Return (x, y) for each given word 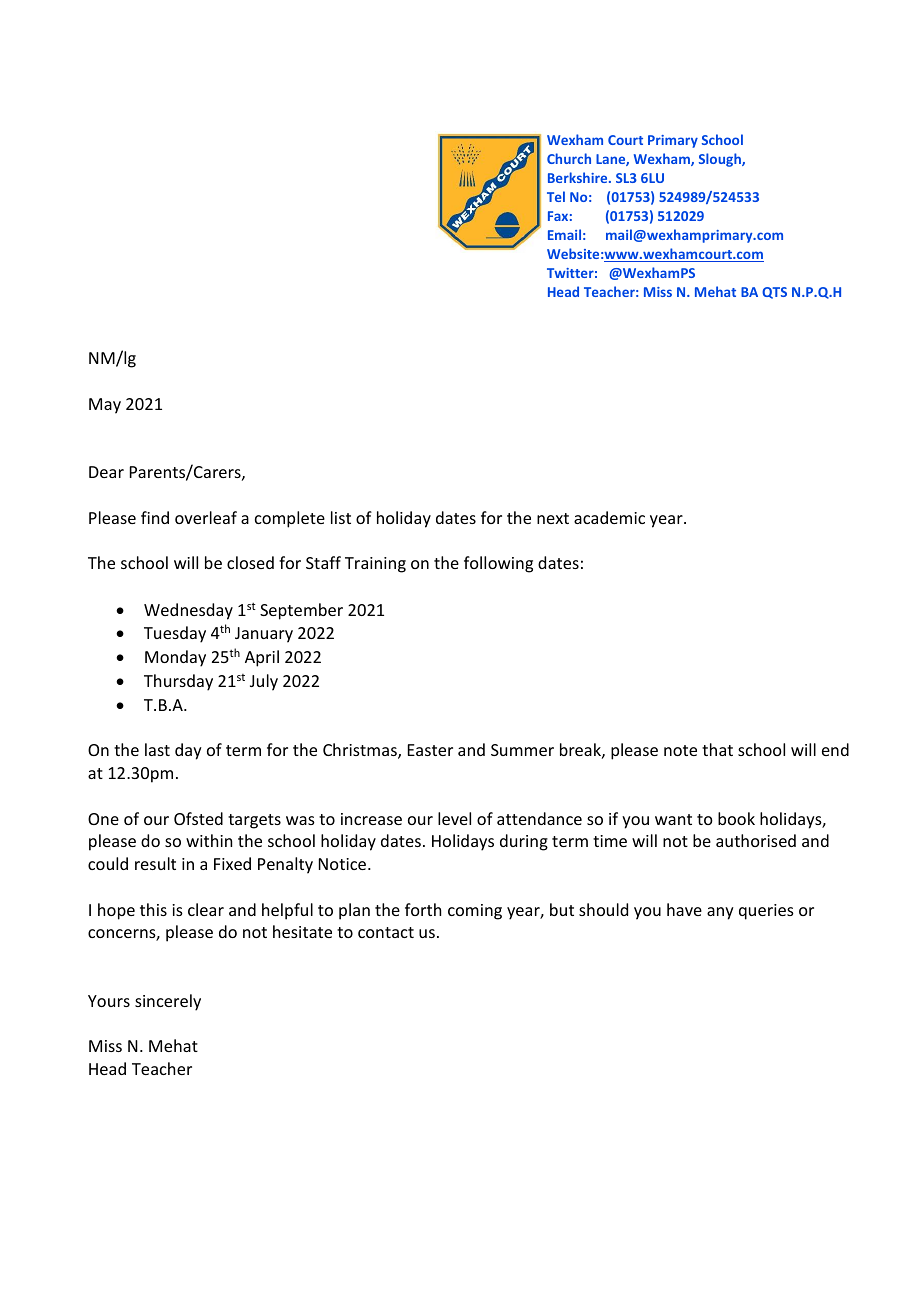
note (680, 750)
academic (609, 517)
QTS (774, 293)
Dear (106, 472)
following (498, 564)
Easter (430, 750)
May (105, 406)
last (157, 749)
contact (386, 932)
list (341, 517)
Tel (556, 196)
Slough (721, 160)
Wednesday (188, 611)
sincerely (168, 1002)
